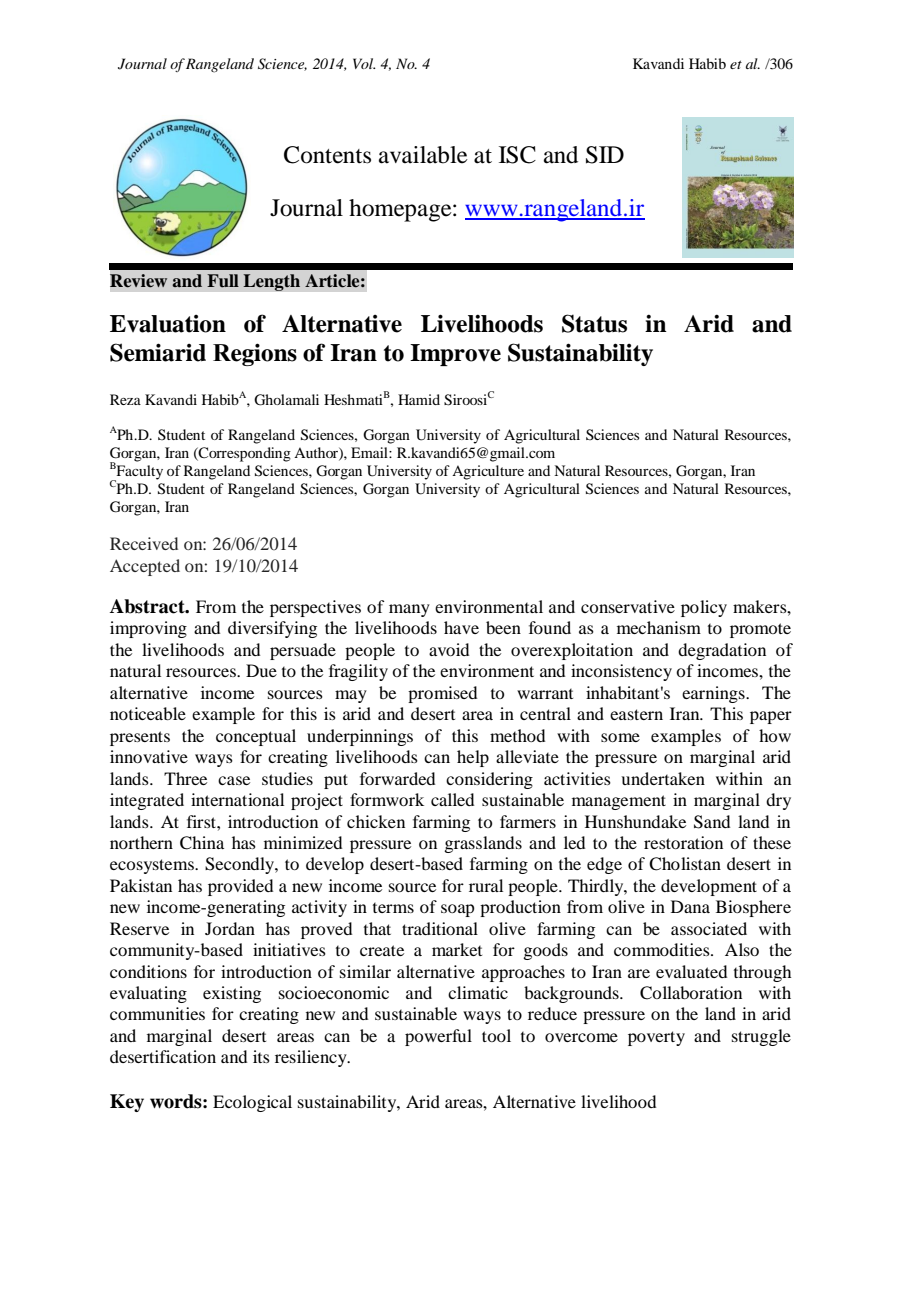 The height and width of the screenshot is (1308, 924). I want to click on poverty, so click(656, 1038).
